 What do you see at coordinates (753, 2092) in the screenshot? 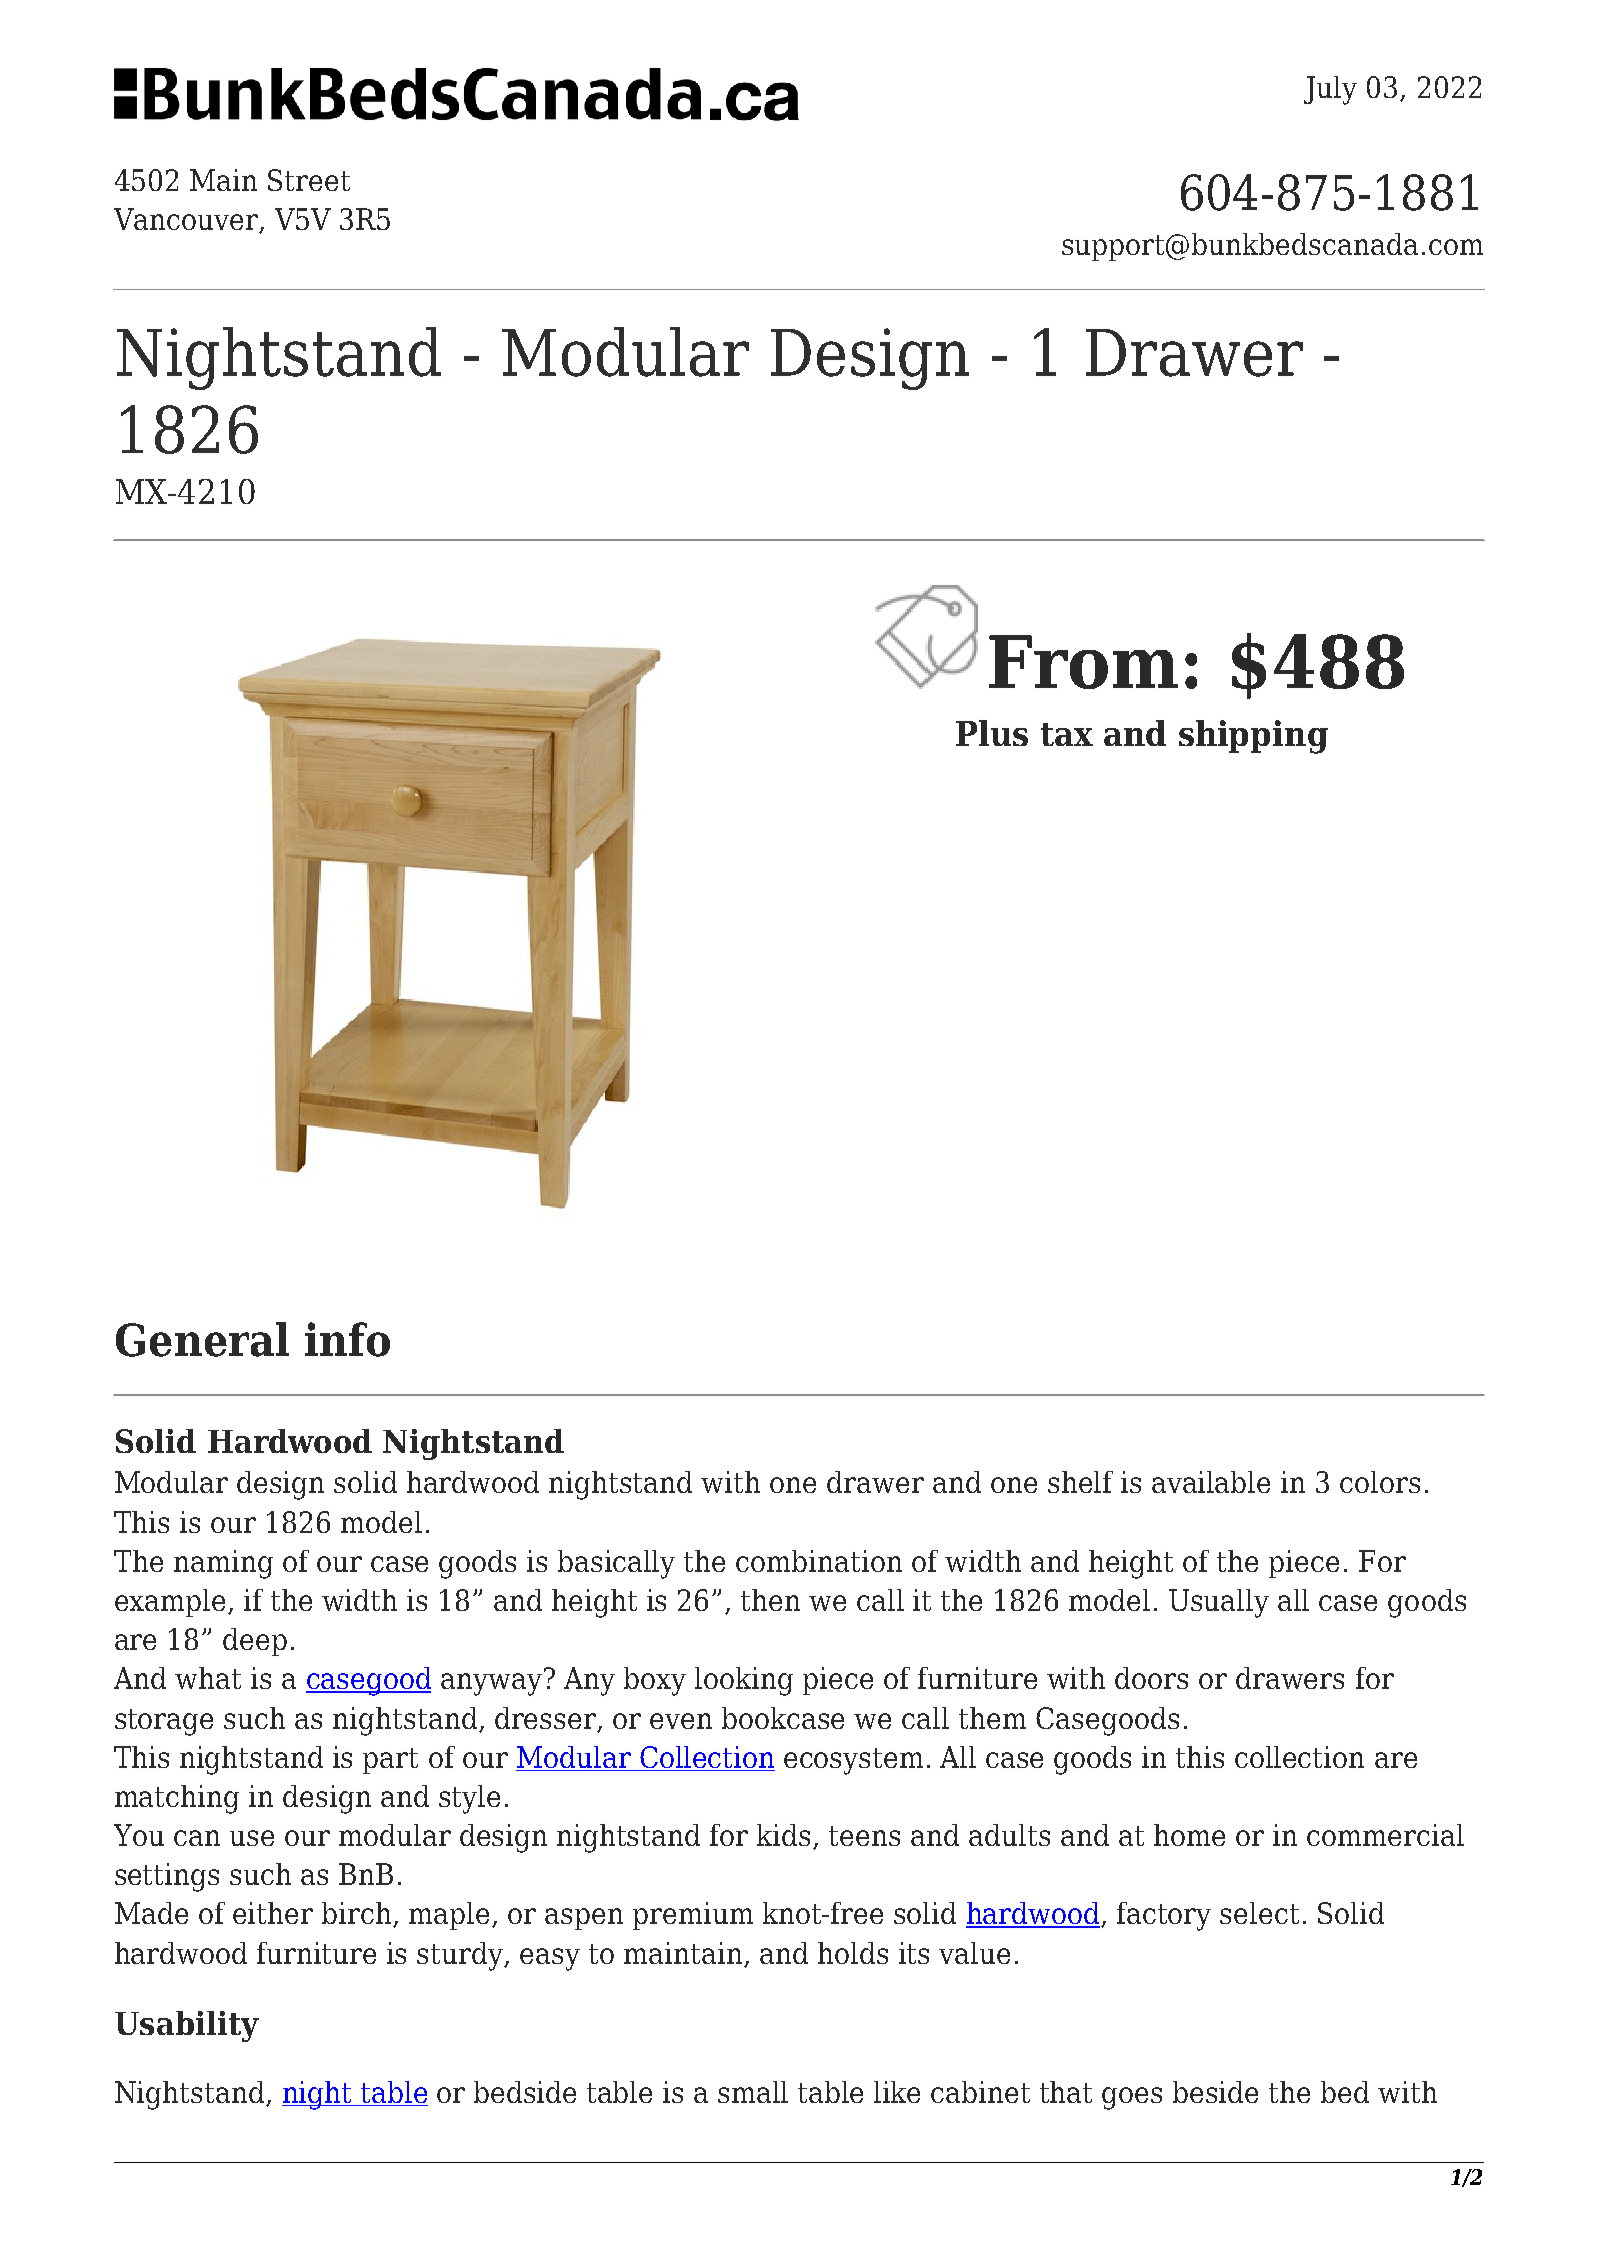
I see `small` at bounding box center [753, 2092].
